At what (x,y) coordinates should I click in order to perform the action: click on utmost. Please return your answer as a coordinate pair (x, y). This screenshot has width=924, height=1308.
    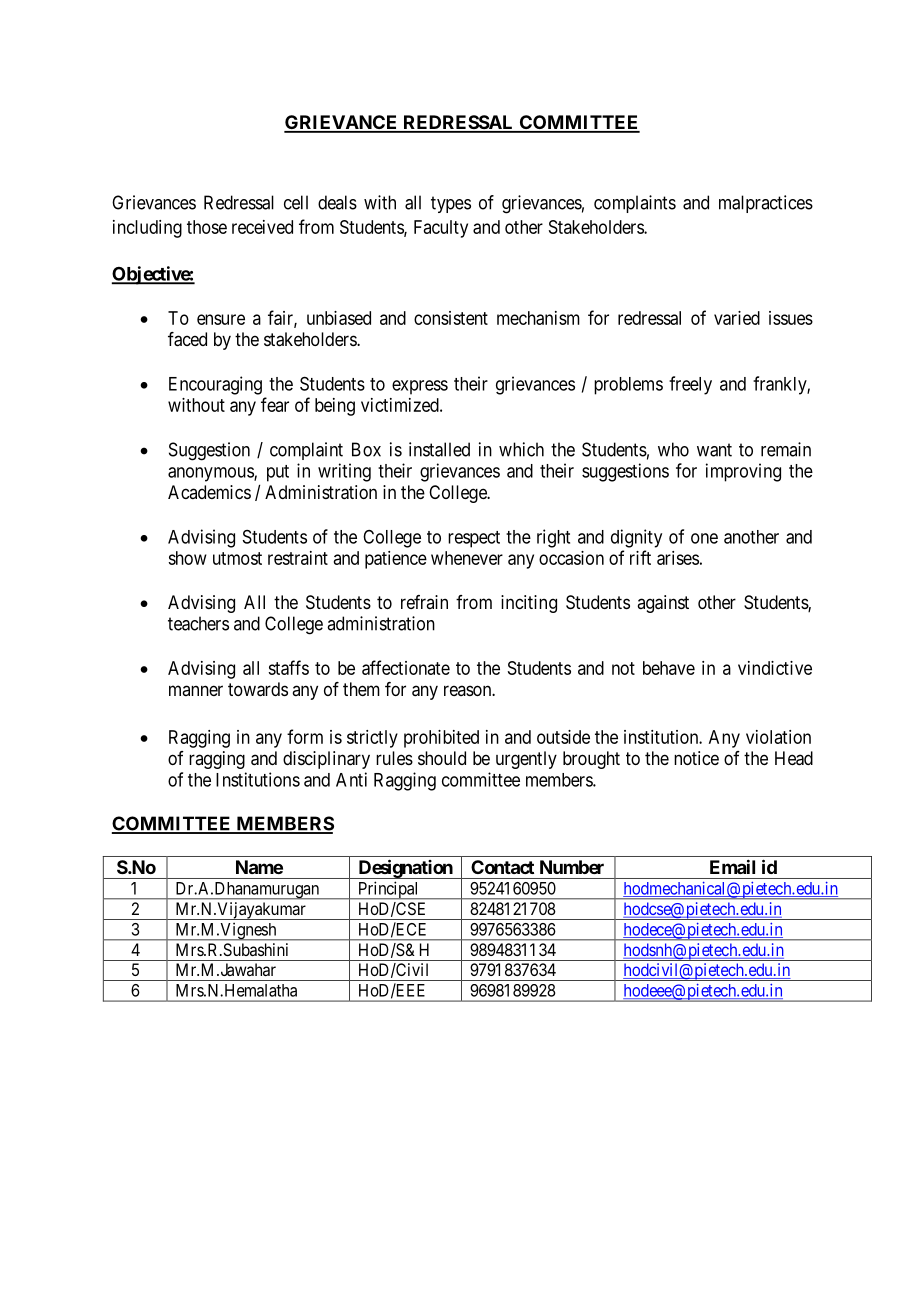
    Looking at the image, I should click on (237, 558).
